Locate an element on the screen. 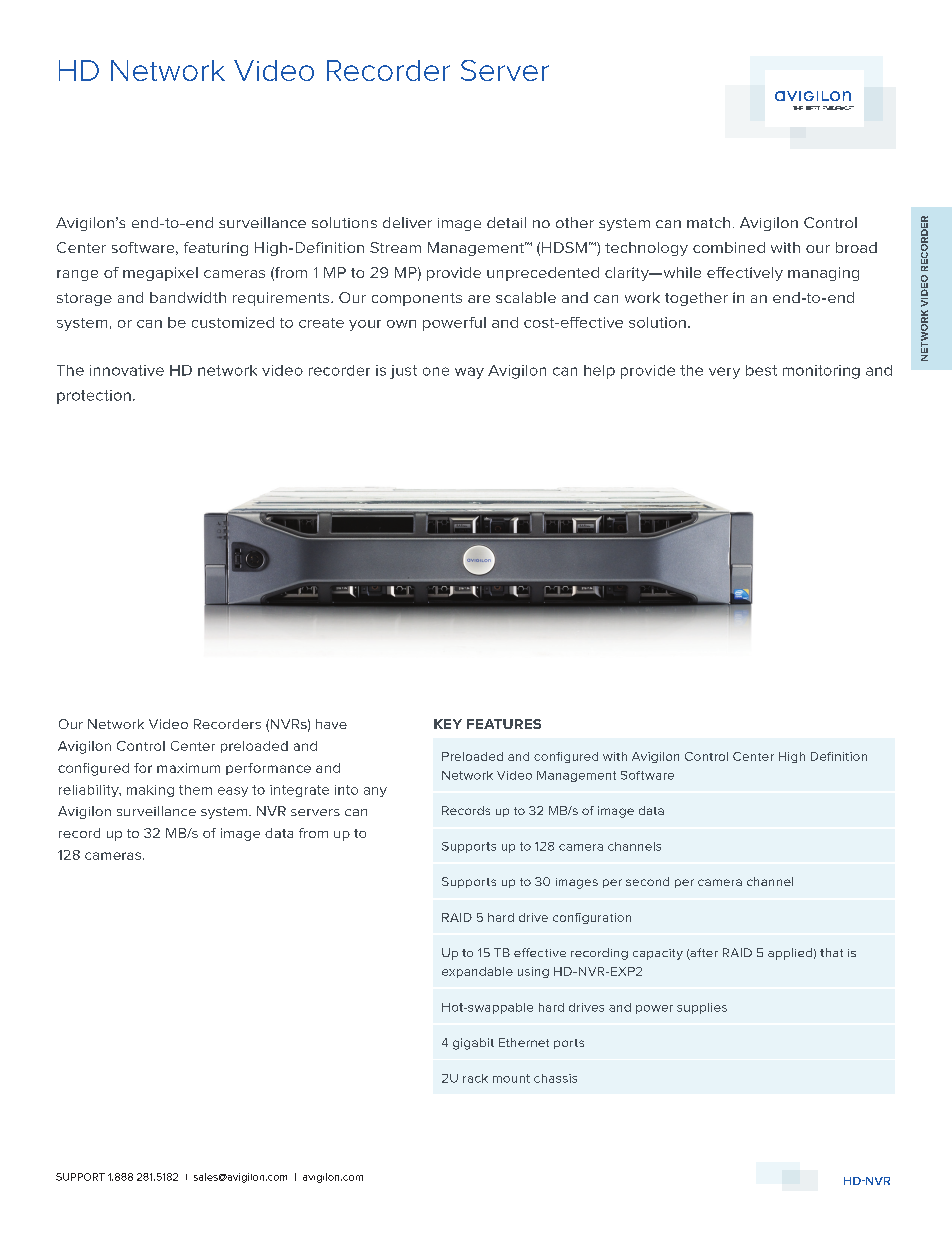  protection is located at coordinates (94, 397).
